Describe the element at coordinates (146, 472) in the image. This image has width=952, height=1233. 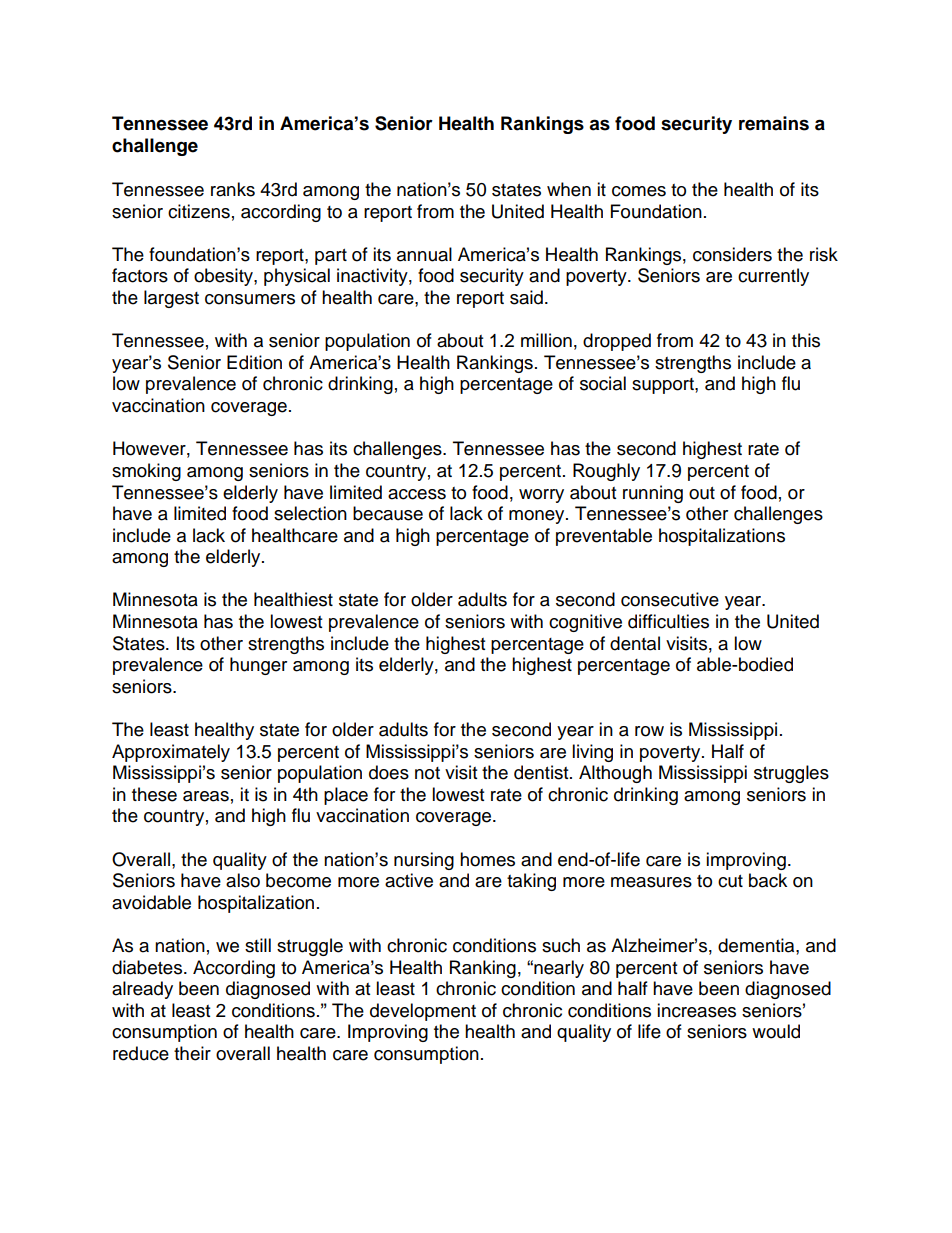
I see `smoking` at that location.
